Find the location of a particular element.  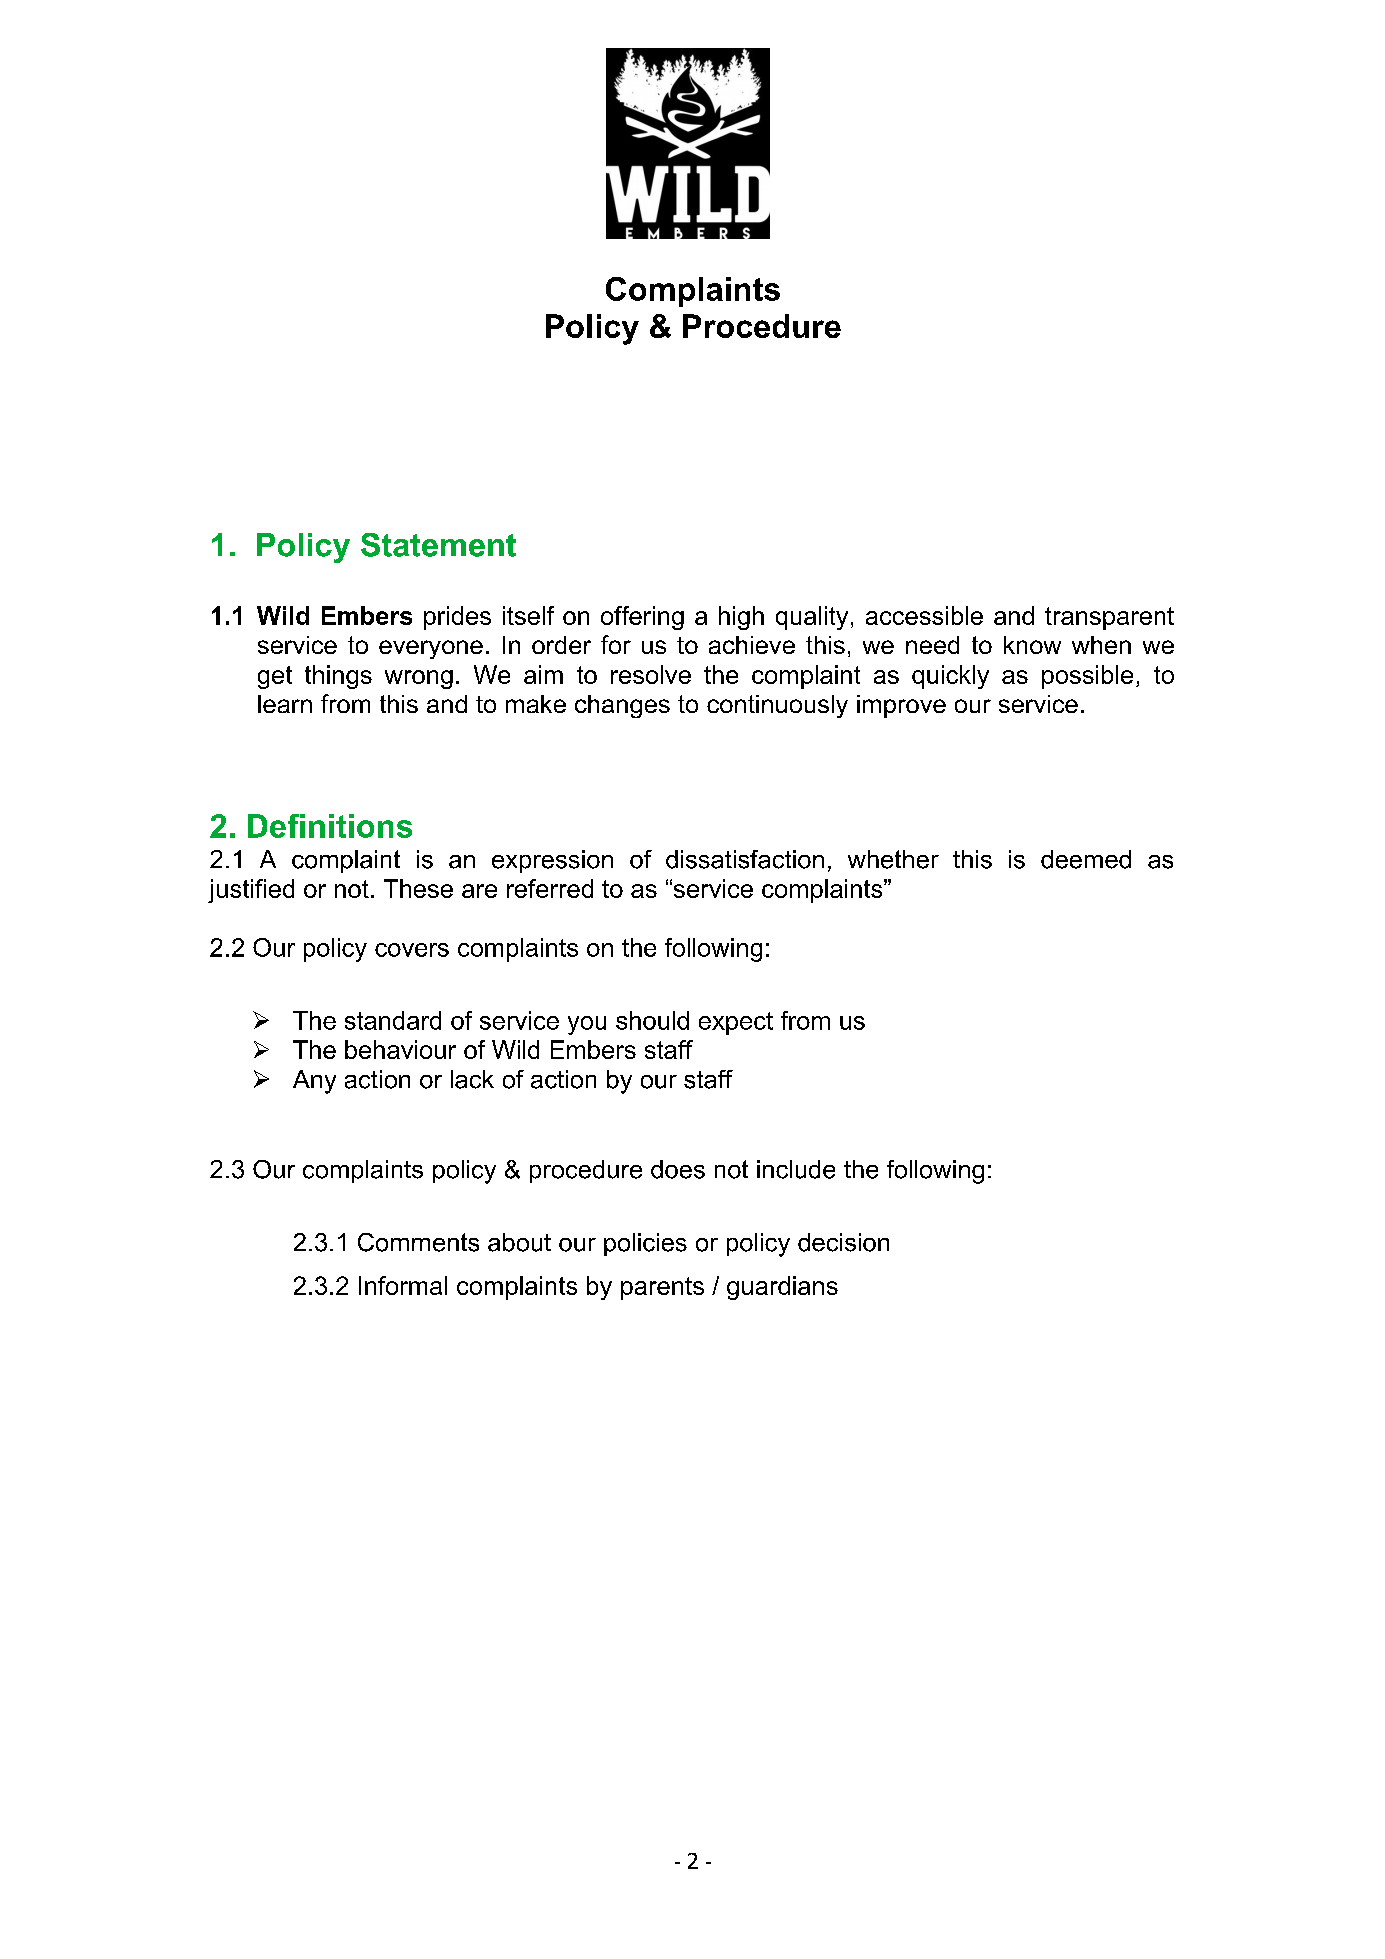

accessible is located at coordinates (924, 615).
